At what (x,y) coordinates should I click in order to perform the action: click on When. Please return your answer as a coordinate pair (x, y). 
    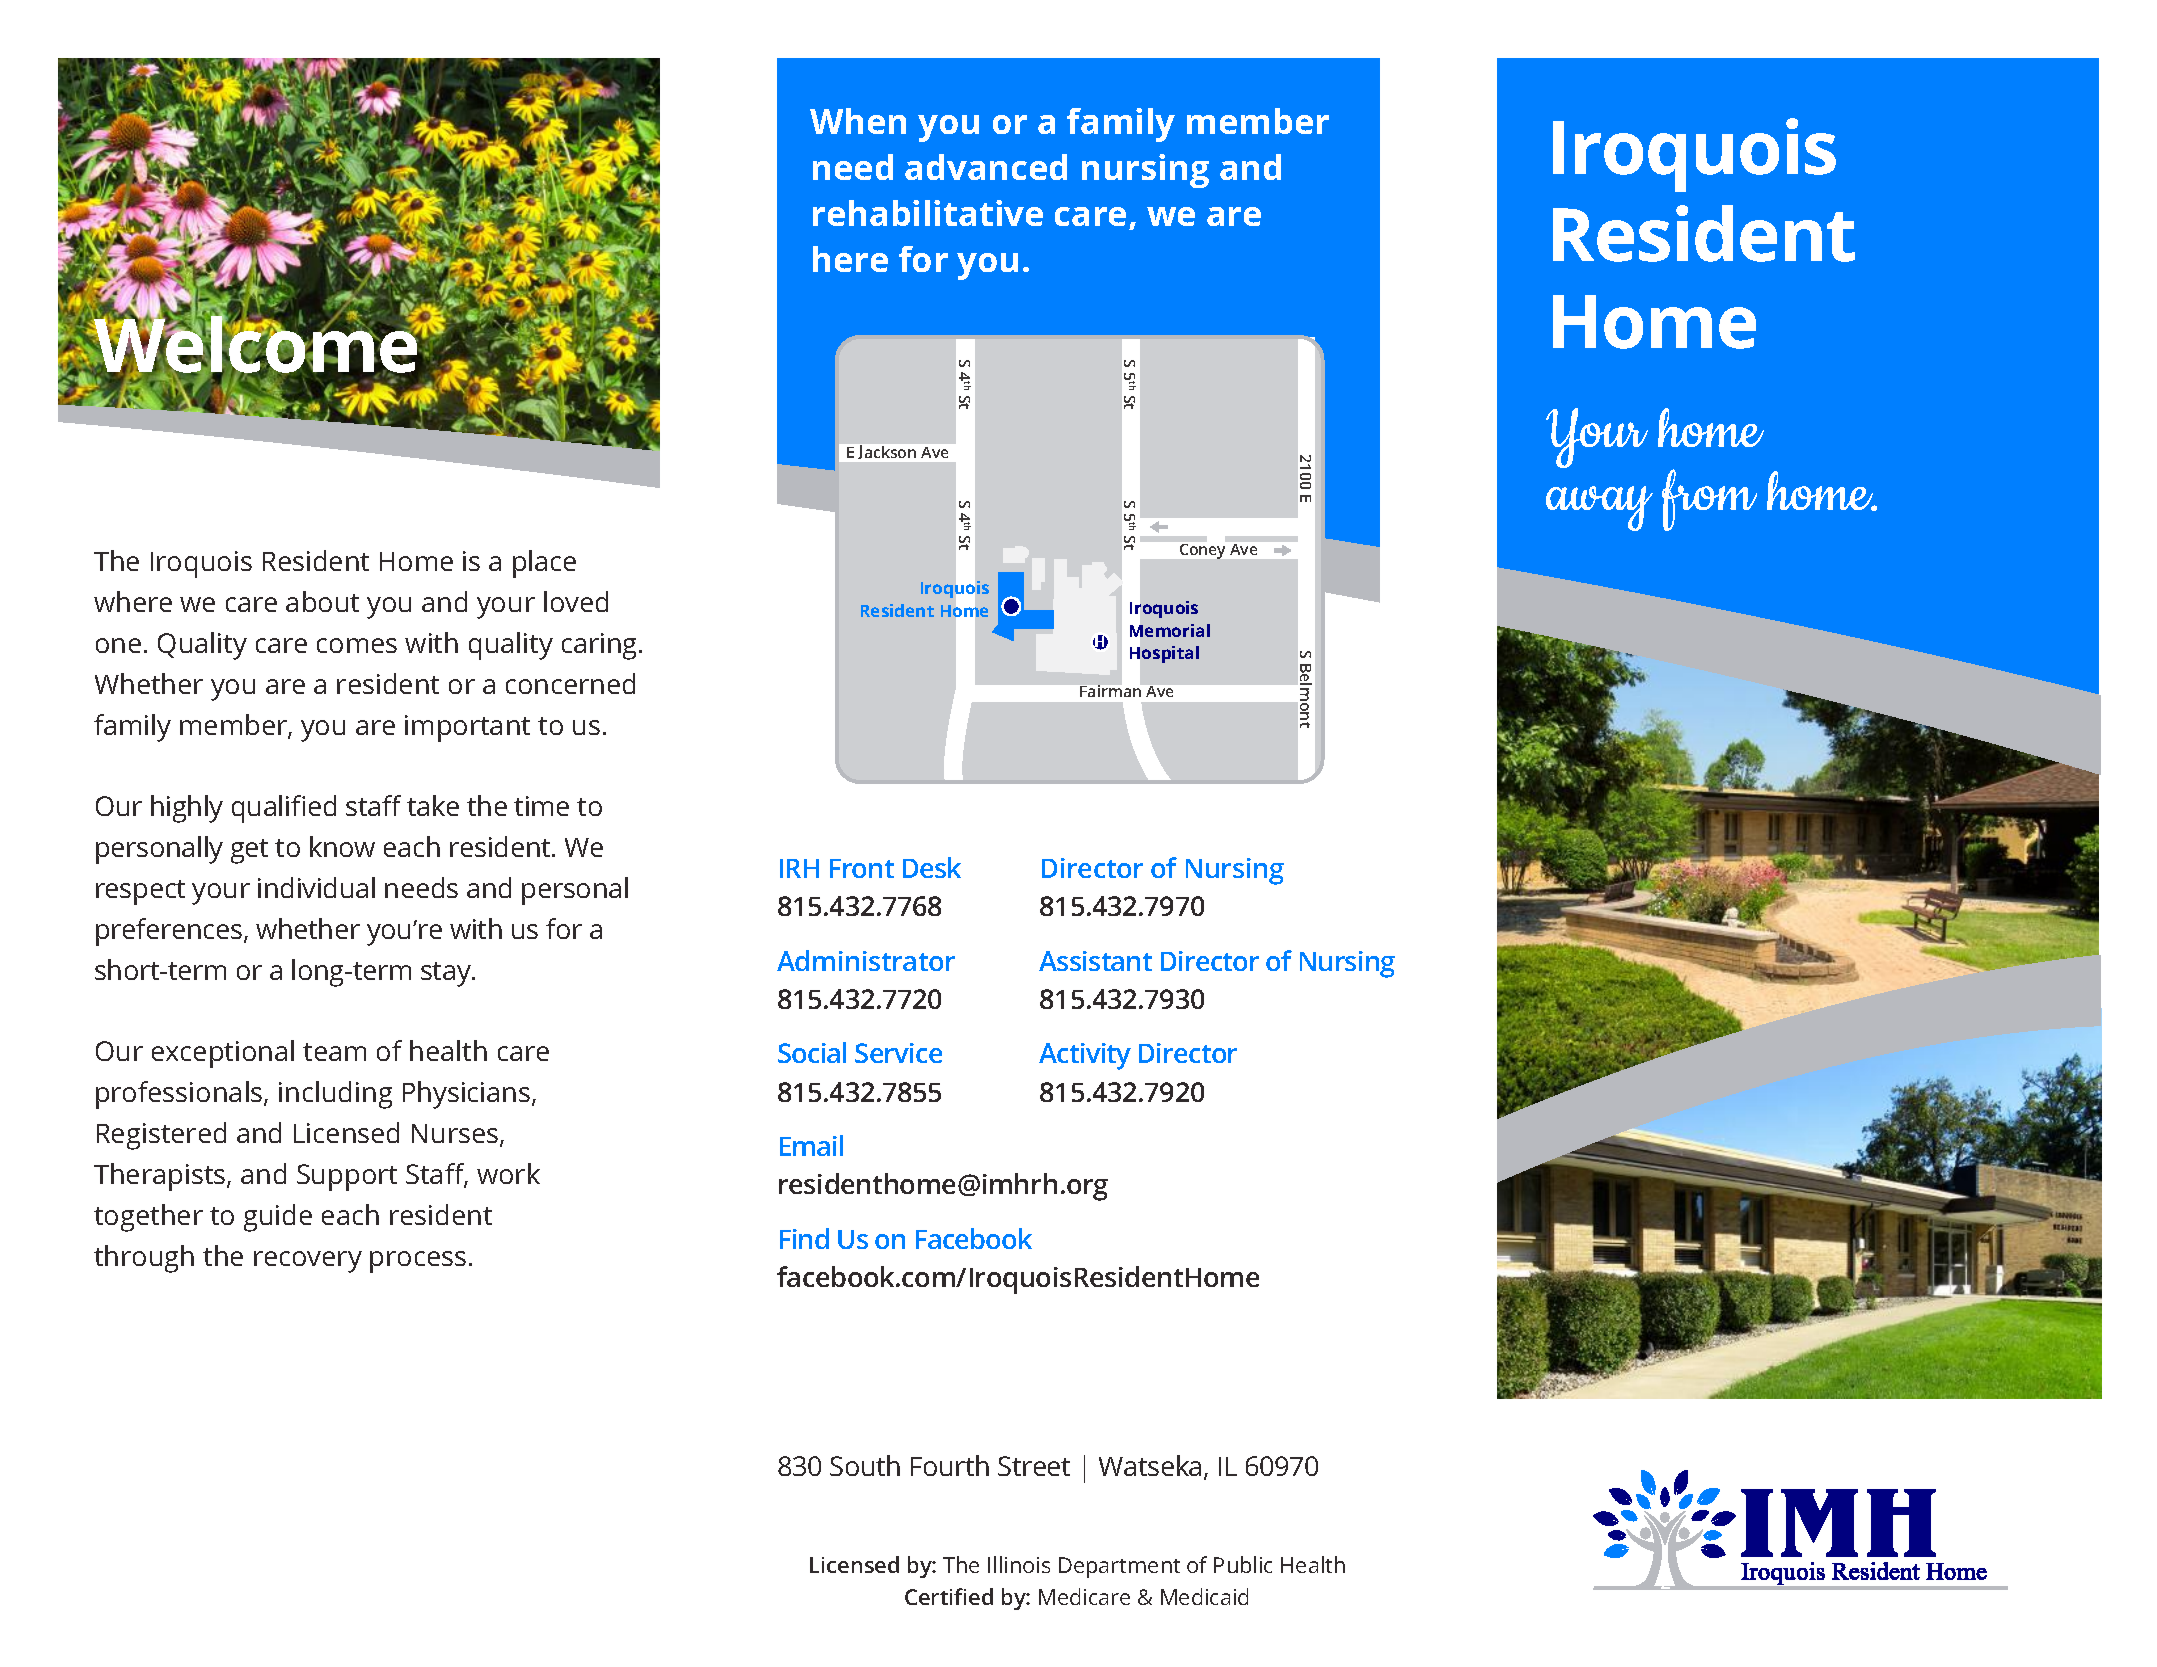
    Looking at the image, I should click on (858, 121).
